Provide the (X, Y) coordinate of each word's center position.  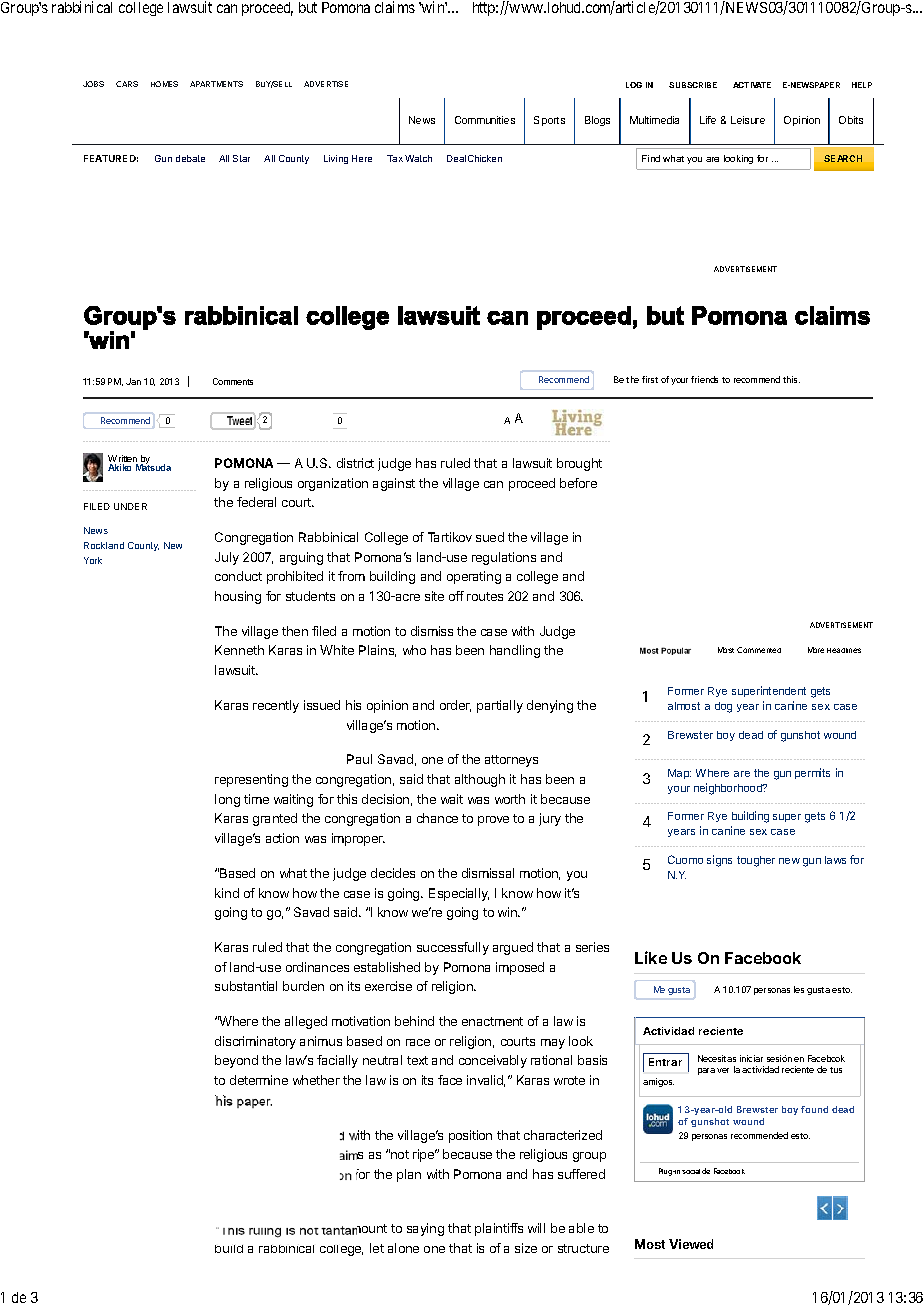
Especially (459, 894)
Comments (233, 381)
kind (227, 893)
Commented (759, 650)
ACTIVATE (752, 85)
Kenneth (239, 650)
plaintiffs (499, 1229)
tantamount (354, 1229)
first (650, 379)
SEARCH (843, 158)
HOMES (164, 84)
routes (485, 596)
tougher (756, 861)
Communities (485, 120)
